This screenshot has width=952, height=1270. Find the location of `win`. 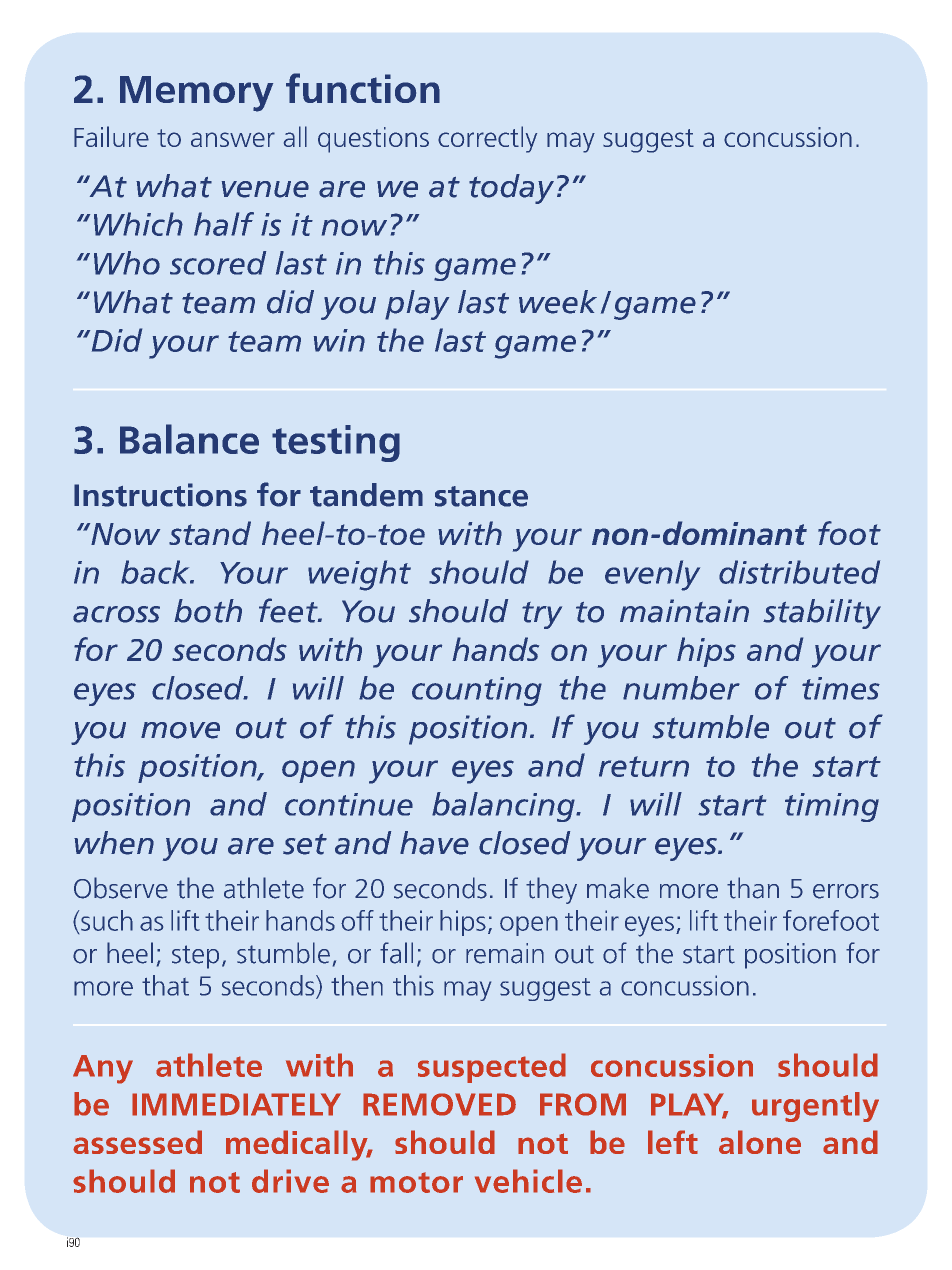

win is located at coordinates (339, 340).
